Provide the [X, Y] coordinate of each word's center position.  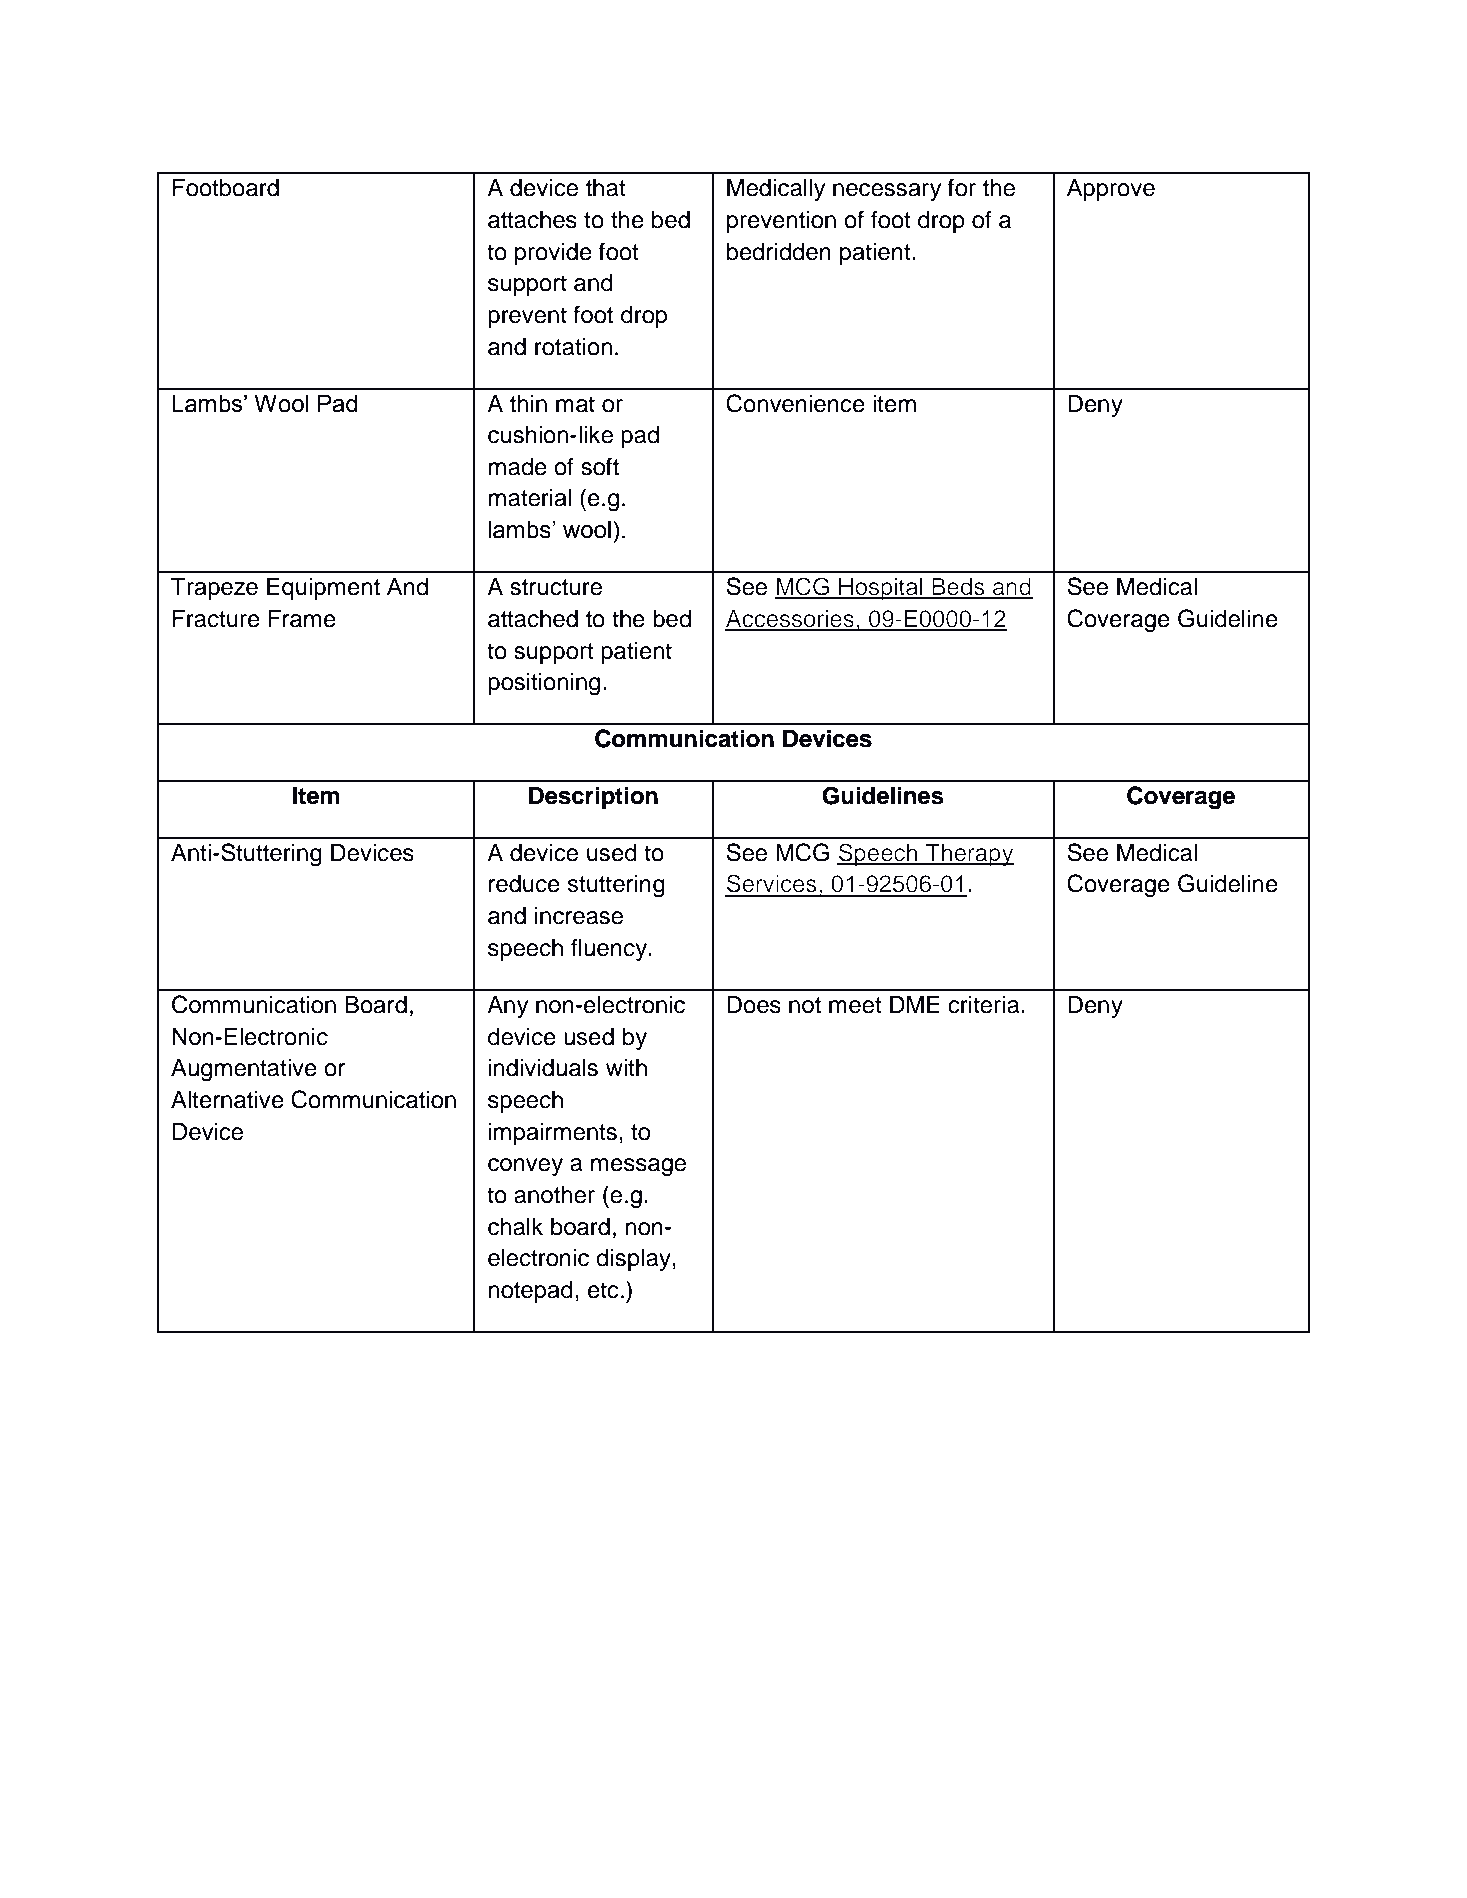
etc [603, 1290]
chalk [515, 1227]
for [962, 187]
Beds [958, 588]
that [606, 188]
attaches [532, 220]
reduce [524, 884]
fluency [610, 949]
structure [556, 587]
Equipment [323, 589]
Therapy [968, 855]
